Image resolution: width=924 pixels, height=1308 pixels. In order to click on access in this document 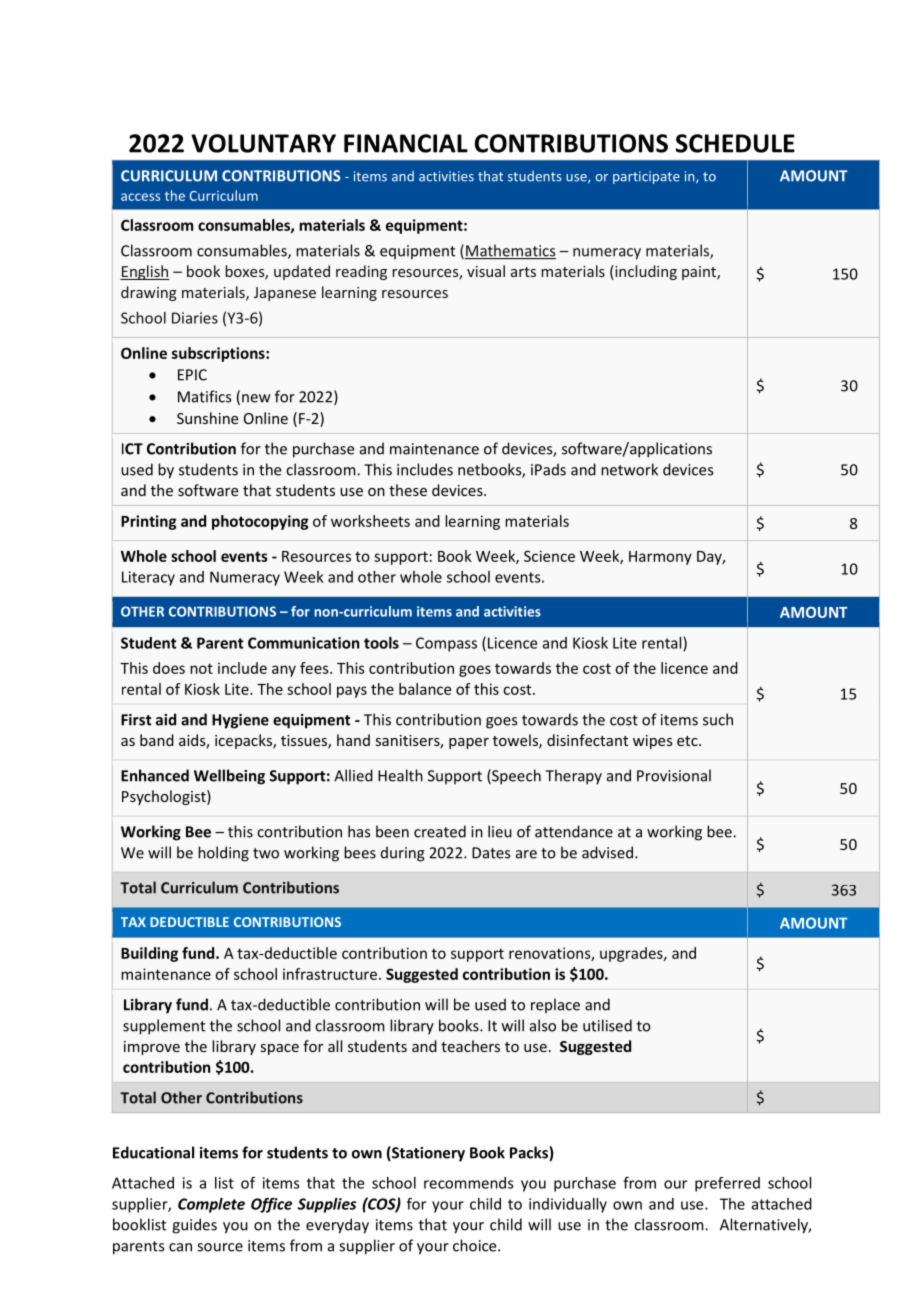, I will do `click(140, 197)`.
